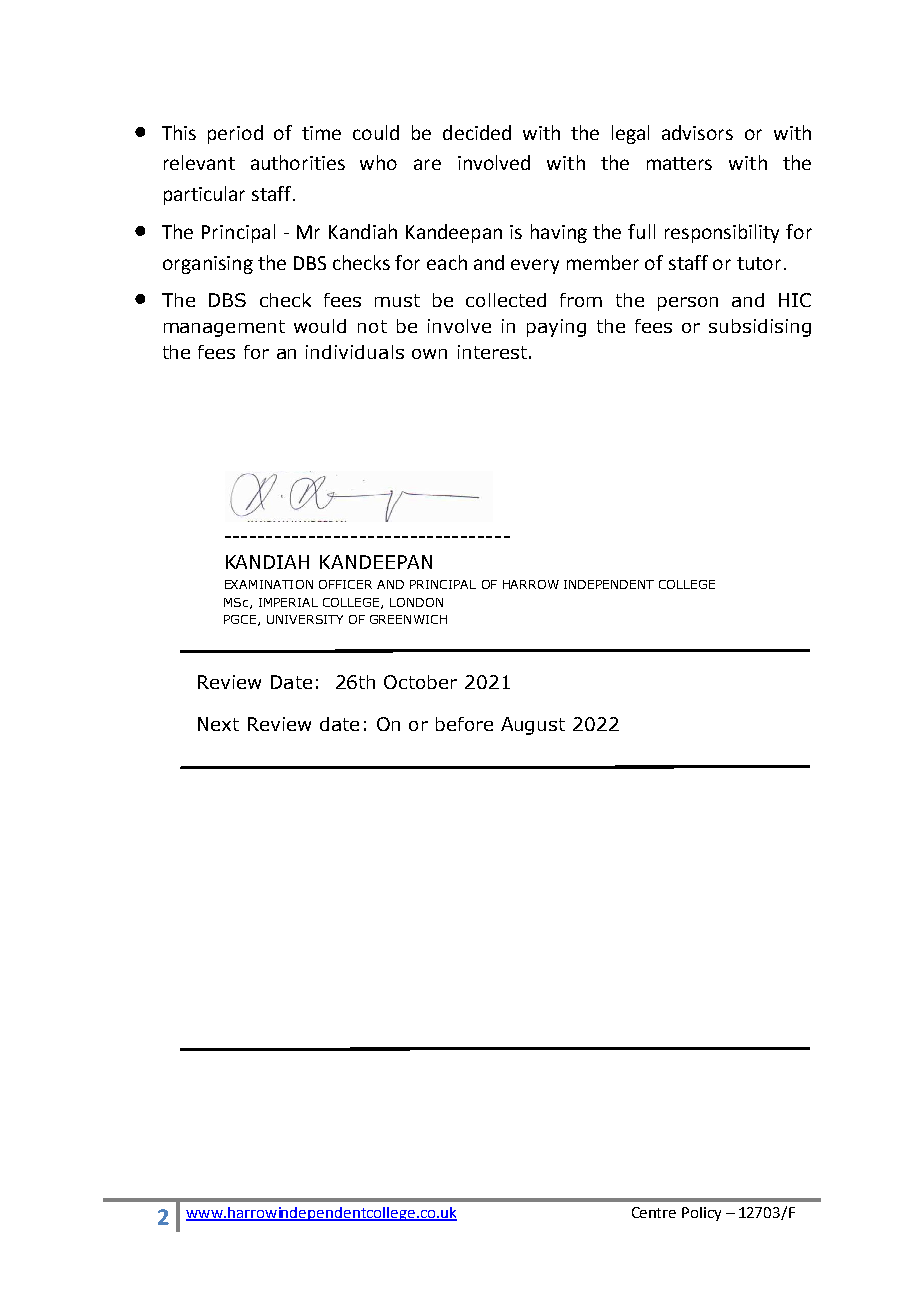 The width and height of the document is (924, 1308). Describe the element at coordinates (701, 1214) in the document. I see `Policy` at that location.
